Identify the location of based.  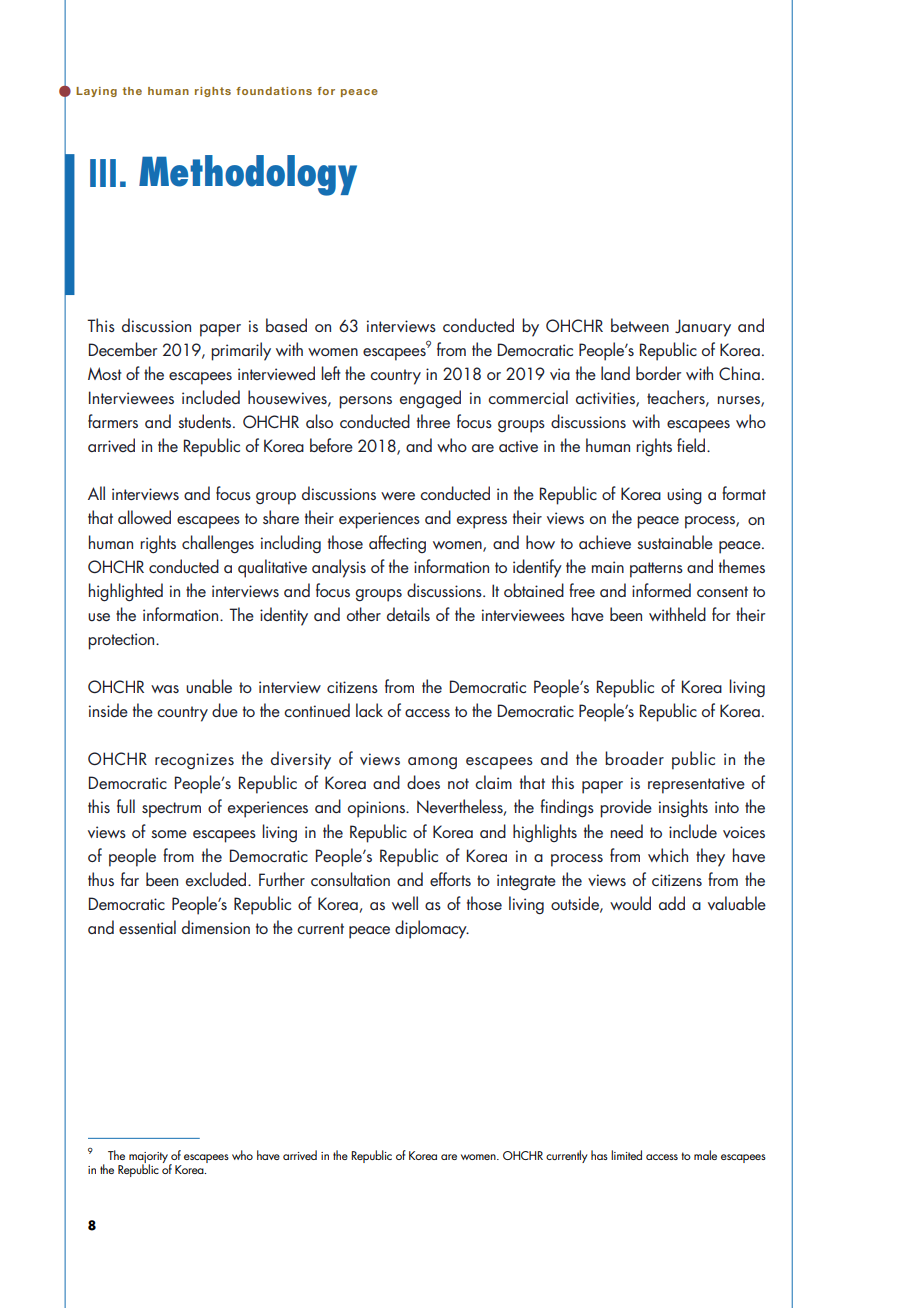
(286, 325).
